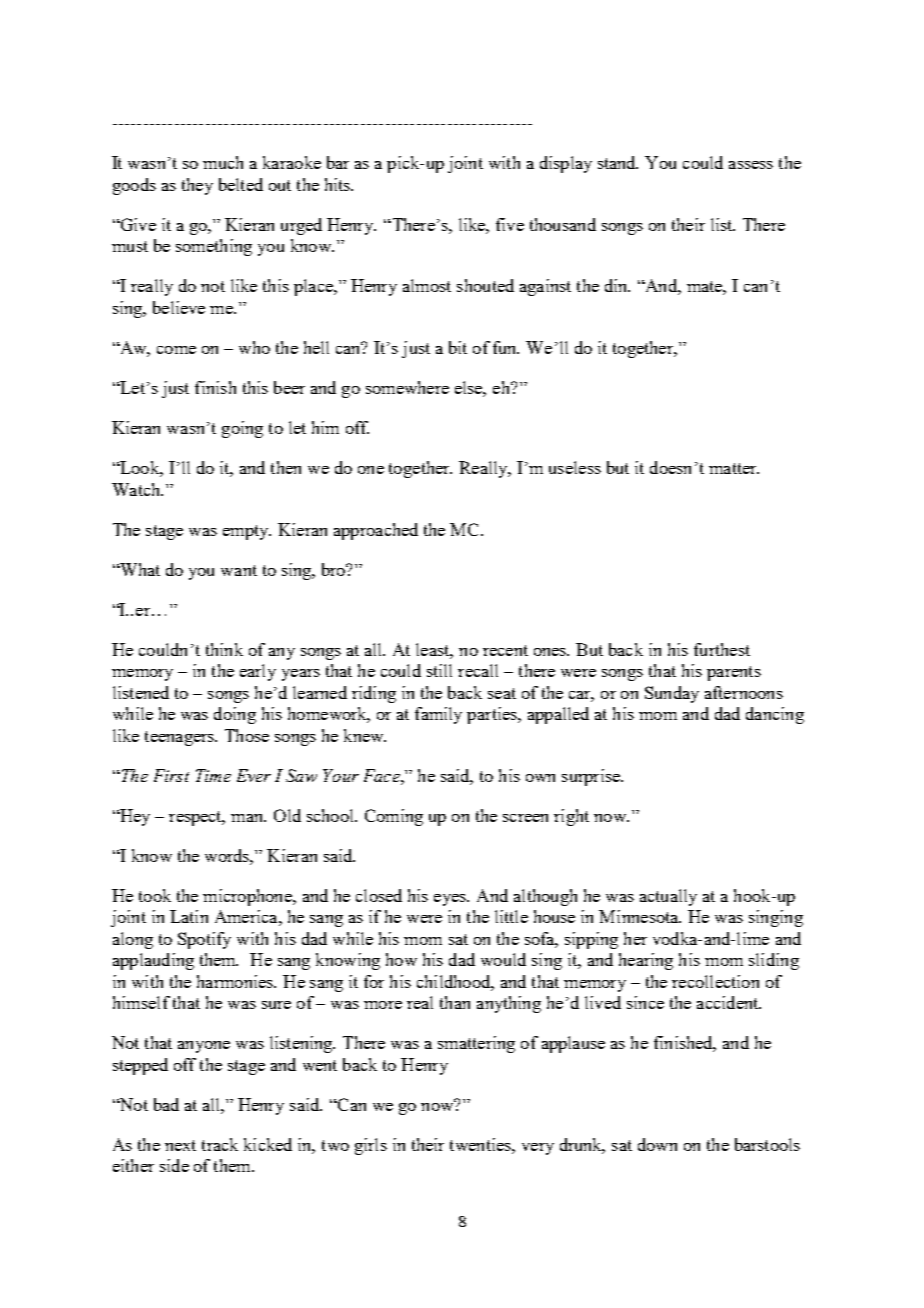  What do you see at coordinates (247, 532) in the screenshot?
I see `empty` at bounding box center [247, 532].
